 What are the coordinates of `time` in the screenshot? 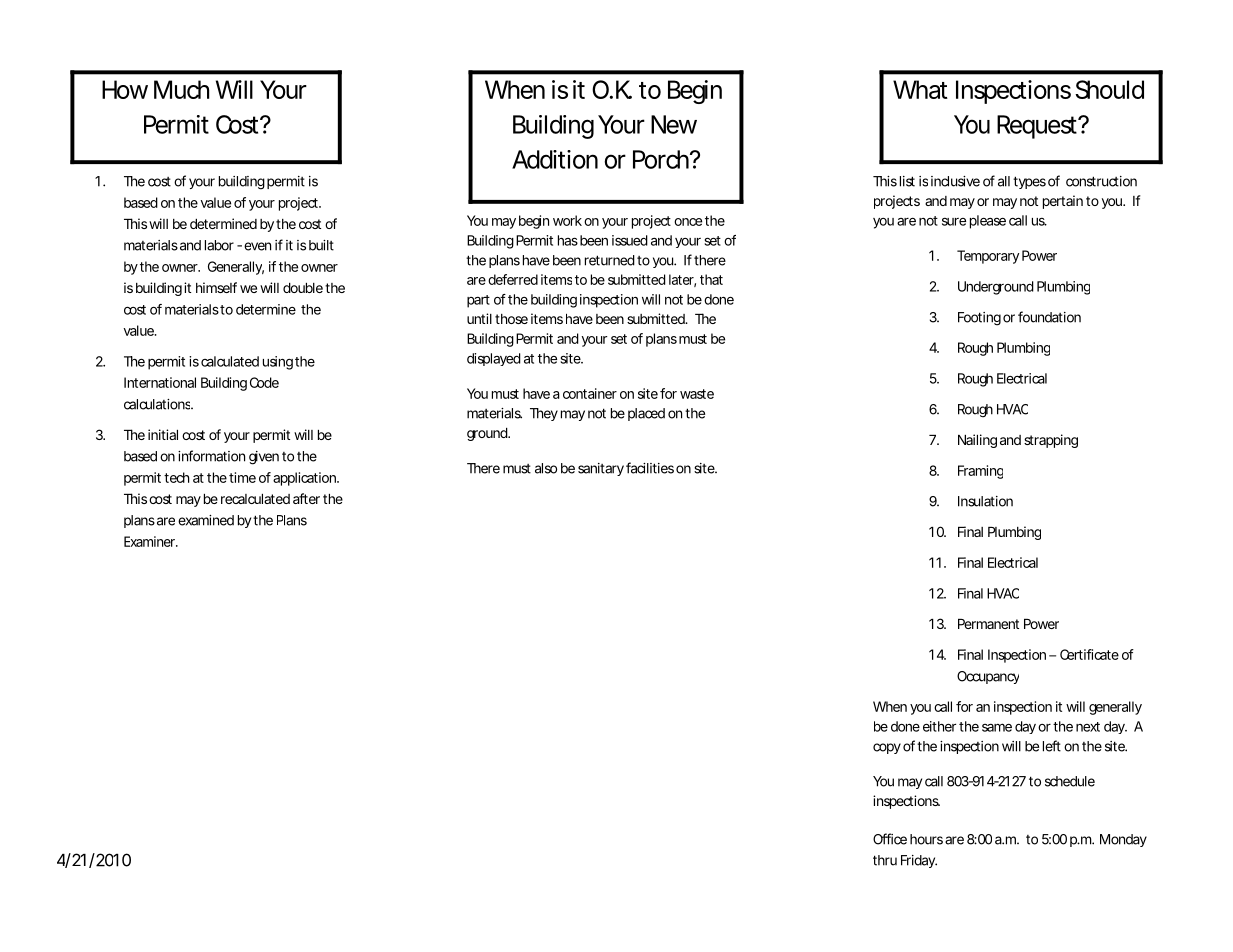 It's located at (242, 477).
